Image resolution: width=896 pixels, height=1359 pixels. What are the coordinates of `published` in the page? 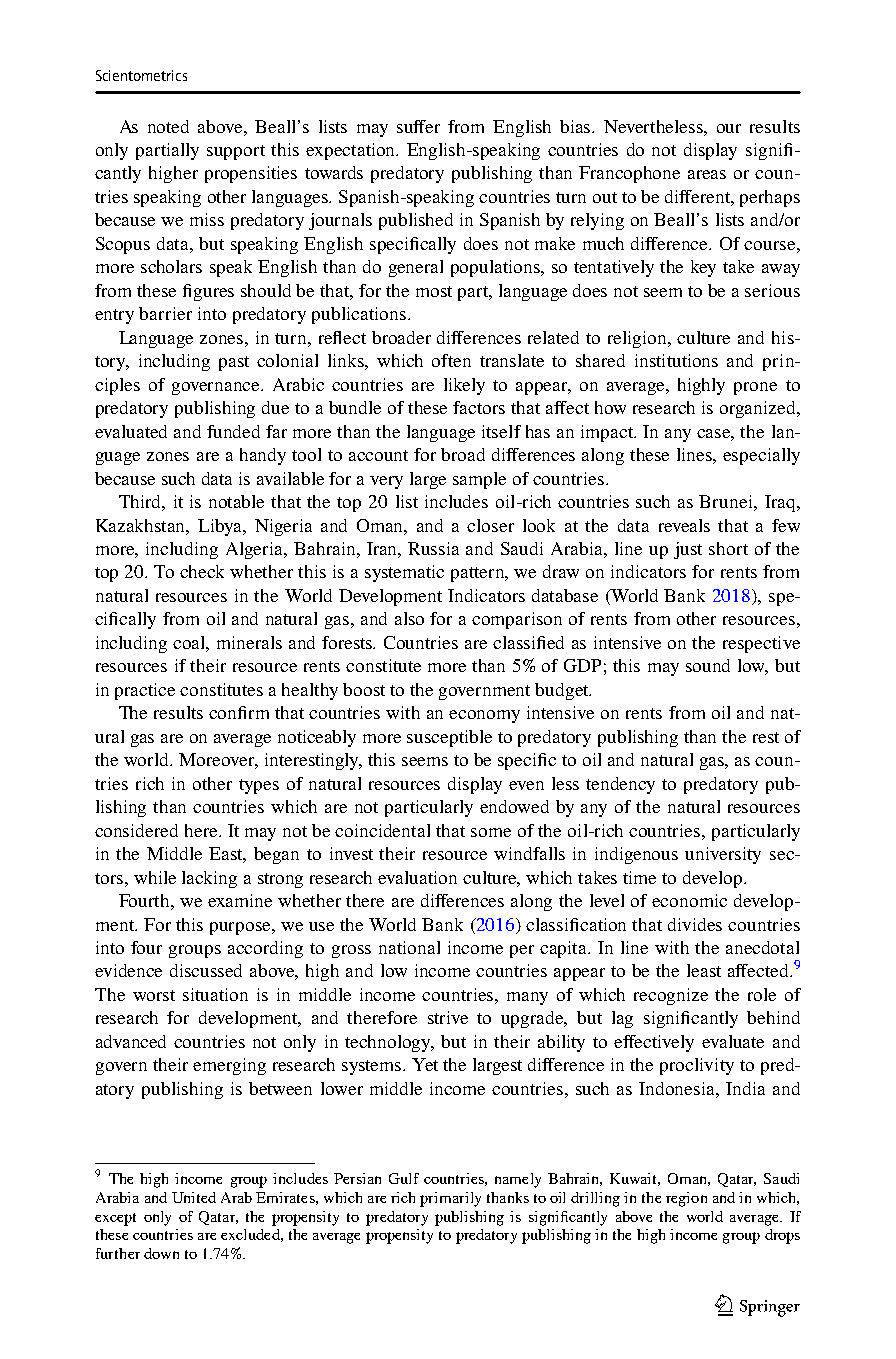 It's located at (416, 221).
